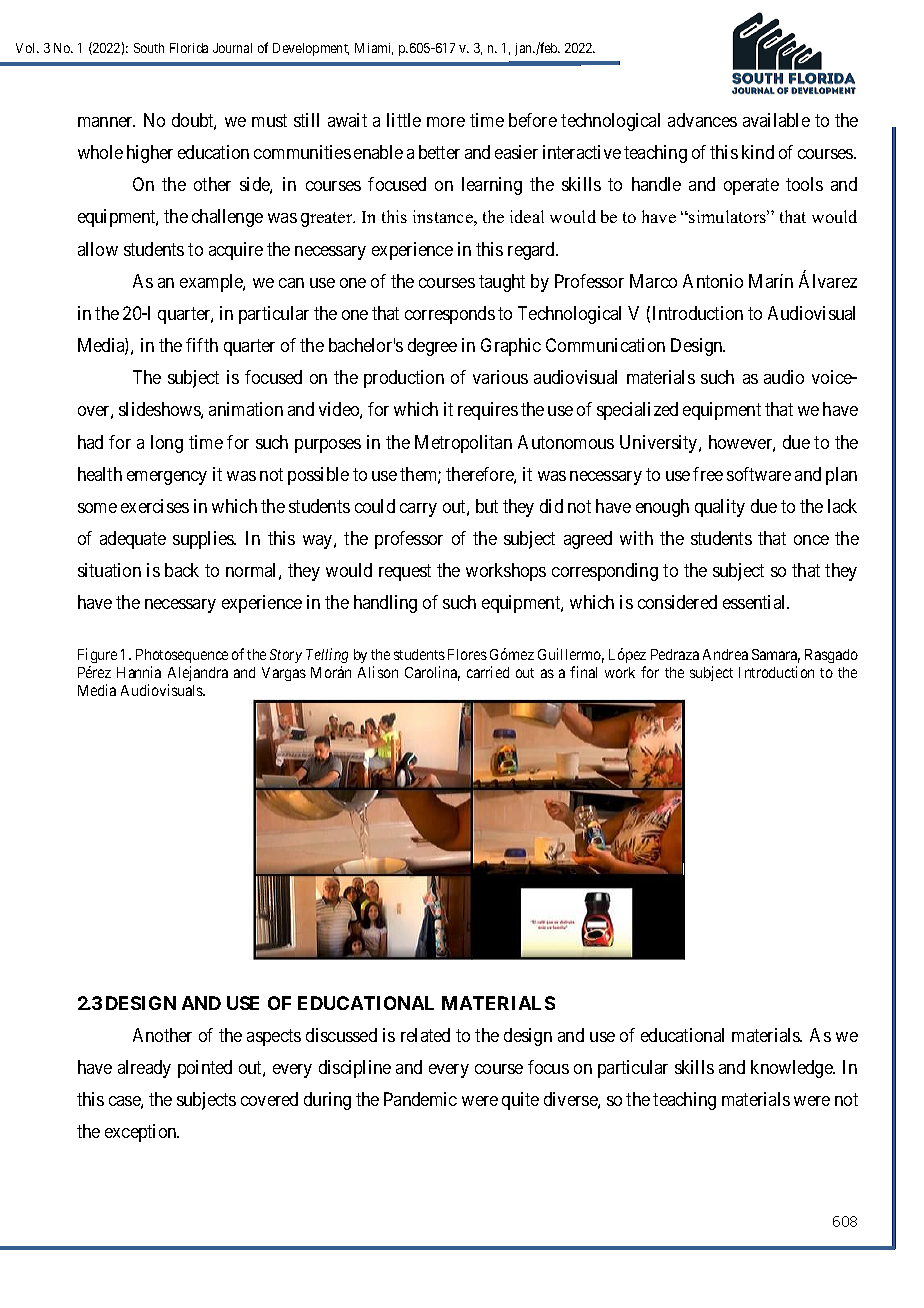 The height and width of the image is (1308, 924). What do you see at coordinates (144, 1069) in the image?
I see `already` at bounding box center [144, 1069].
